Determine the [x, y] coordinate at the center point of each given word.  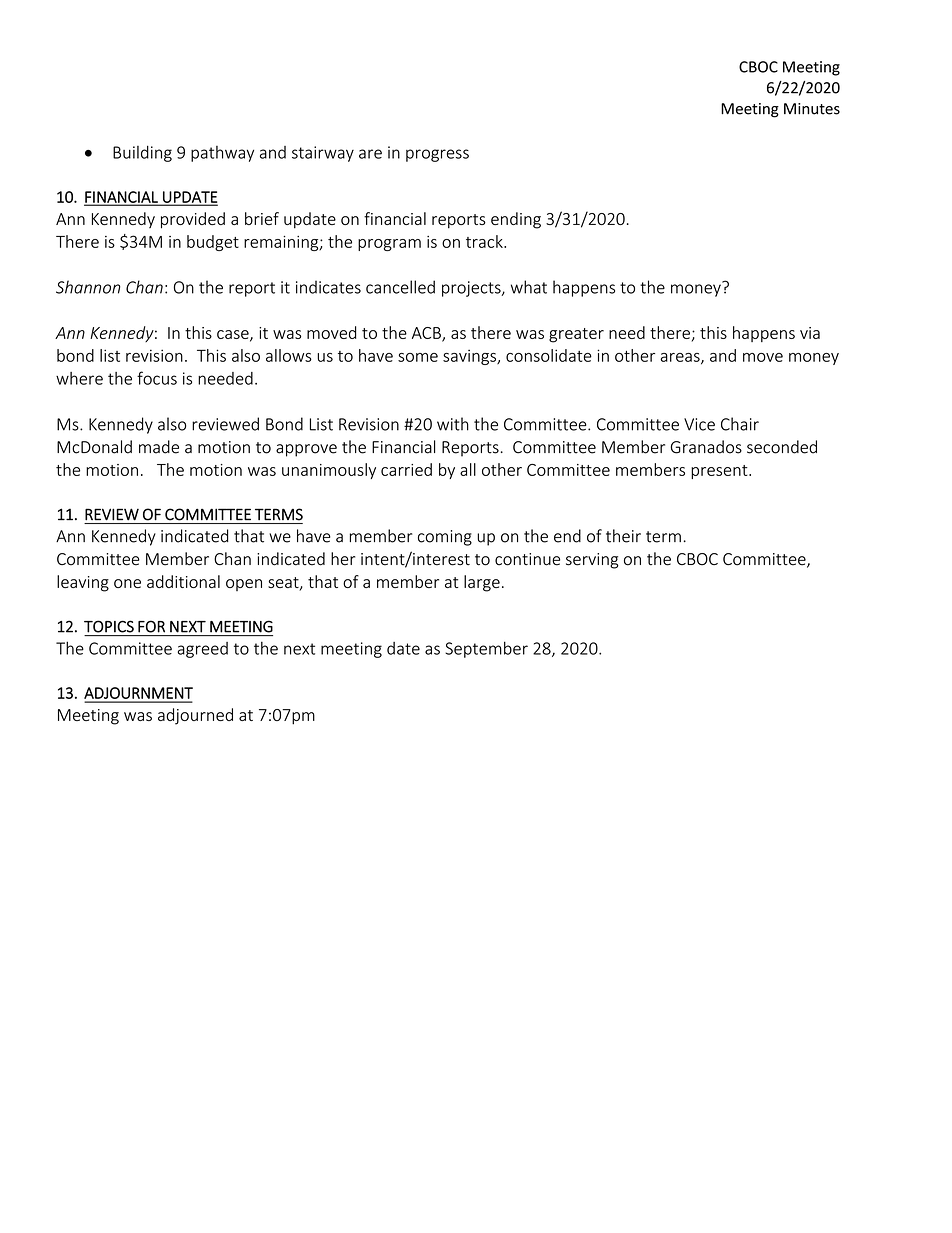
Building [142, 153]
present [720, 472]
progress [437, 155]
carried [406, 469]
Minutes [812, 109]
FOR [151, 627]
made [159, 447]
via [810, 333]
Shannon [88, 287]
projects [472, 289]
